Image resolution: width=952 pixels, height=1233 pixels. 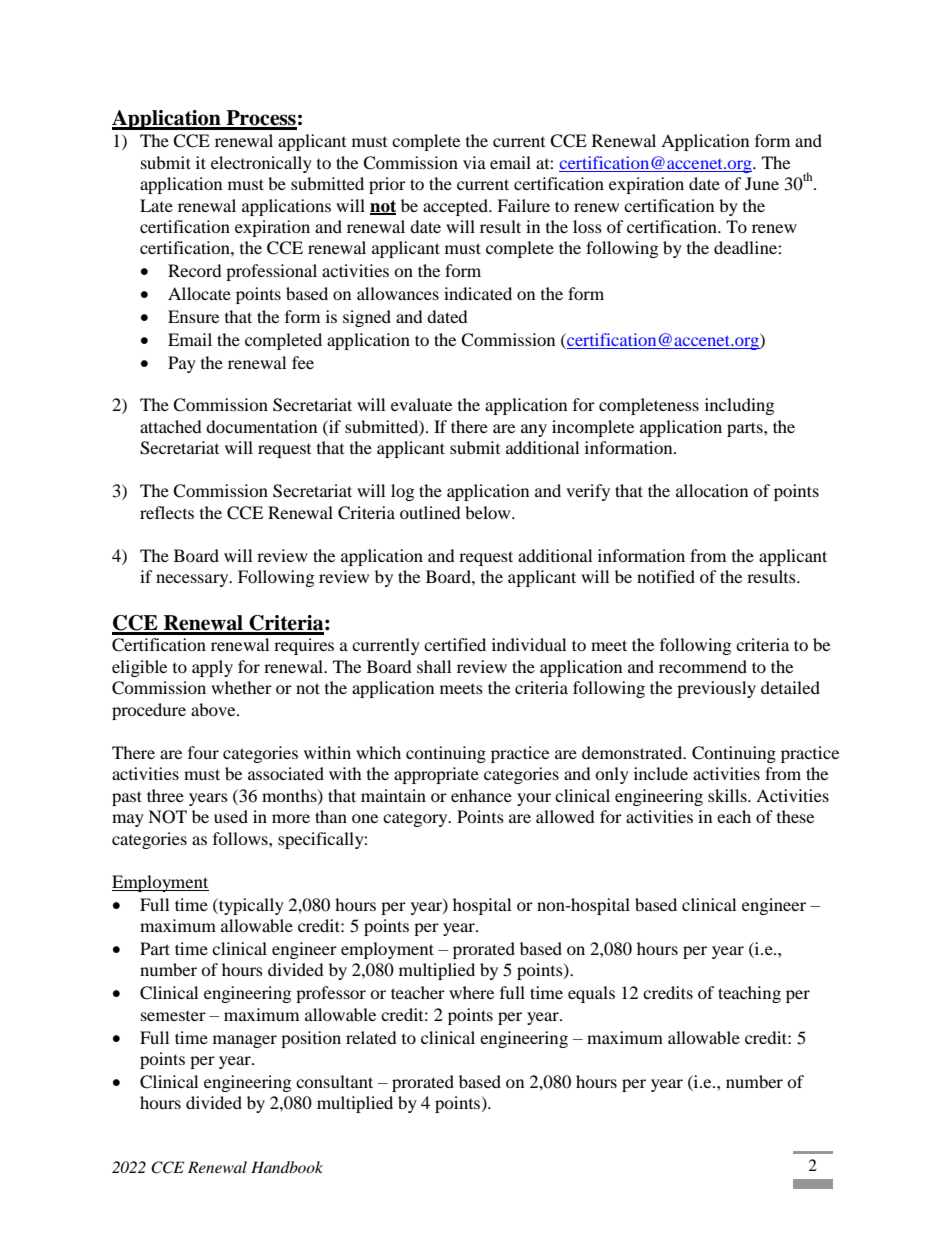 What do you see at coordinates (334, 1081) in the image?
I see `consultant` at bounding box center [334, 1081].
